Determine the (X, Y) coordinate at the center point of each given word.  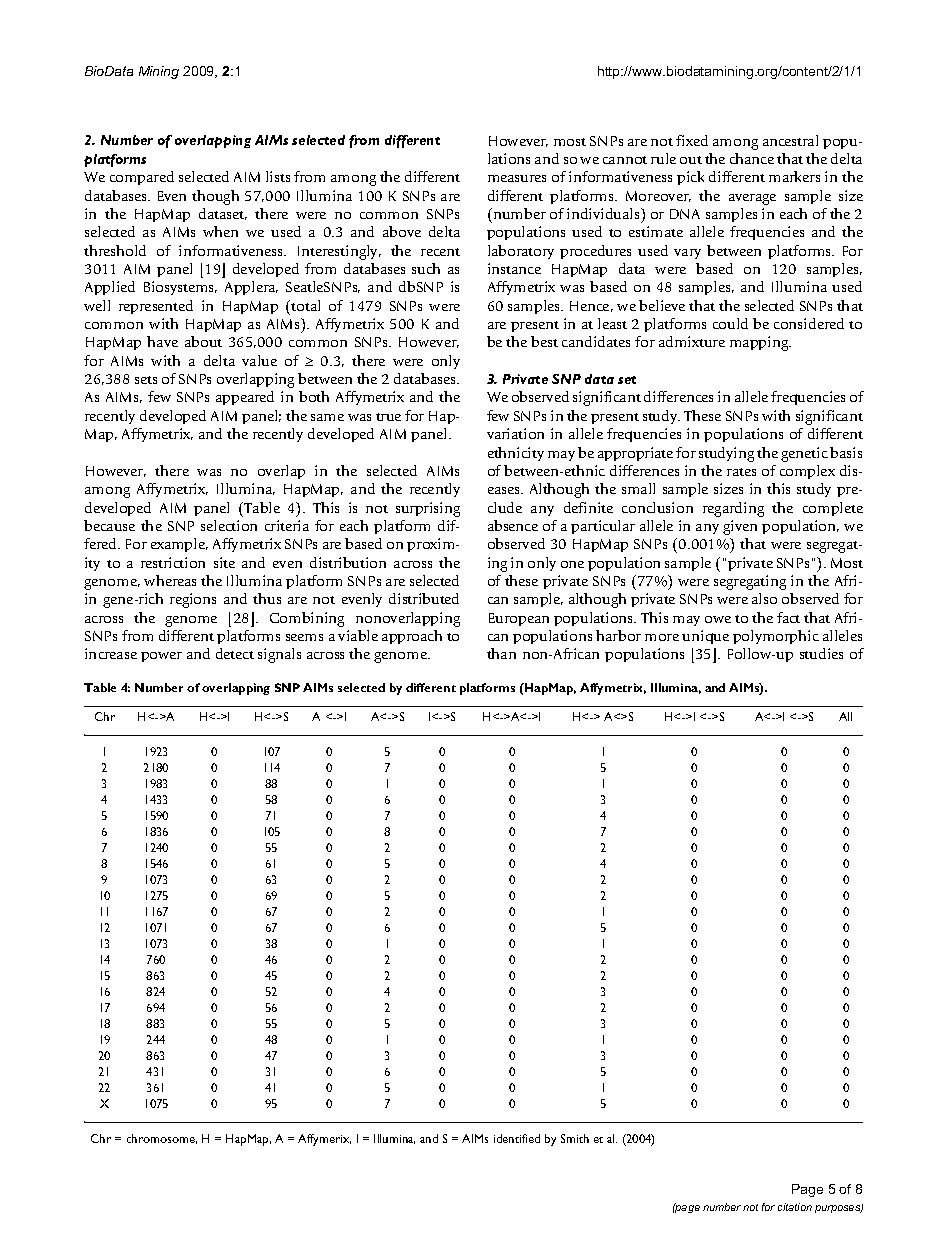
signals (279, 655)
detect (235, 653)
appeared (245, 398)
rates (741, 472)
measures (517, 178)
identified (517, 1138)
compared (142, 178)
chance (752, 158)
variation (515, 433)
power (161, 657)
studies (821, 653)
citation (795, 1207)
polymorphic (776, 637)
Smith (575, 1138)
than (501, 653)
